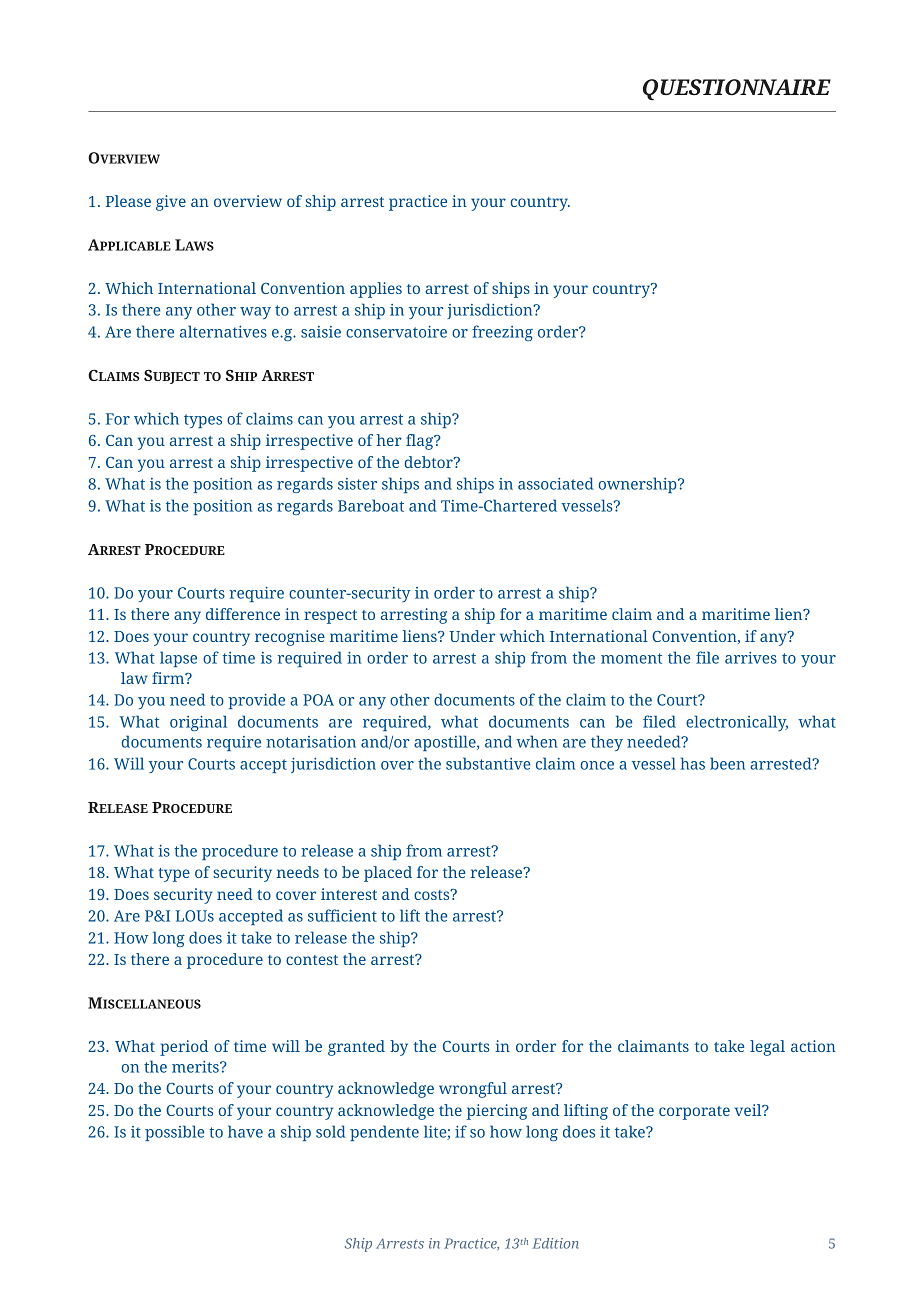 This screenshot has height=1308, width=924. I want to click on arrives, so click(751, 658).
